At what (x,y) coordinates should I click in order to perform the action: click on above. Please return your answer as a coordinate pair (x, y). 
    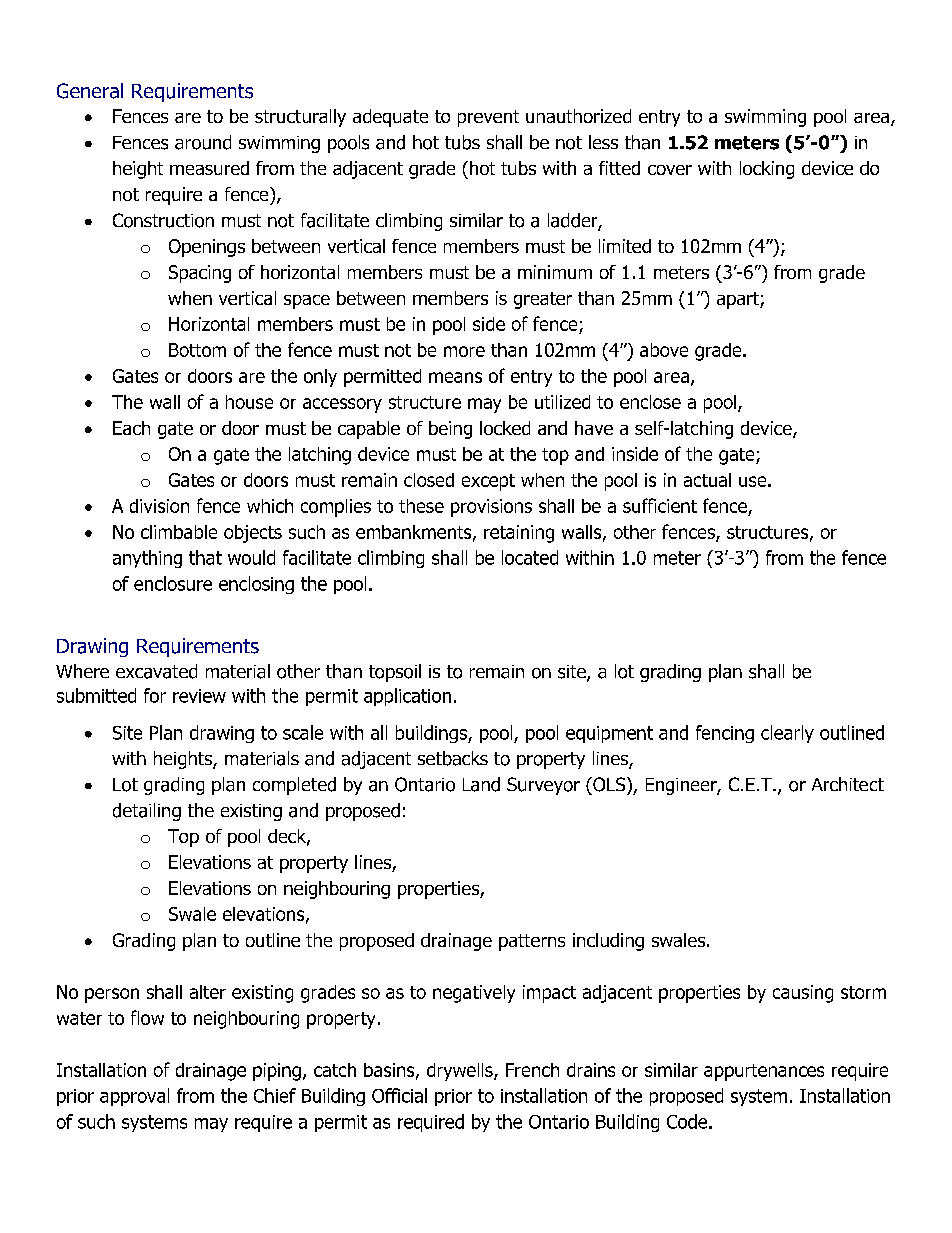
    Looking at the image, I should click on (664, 350).
